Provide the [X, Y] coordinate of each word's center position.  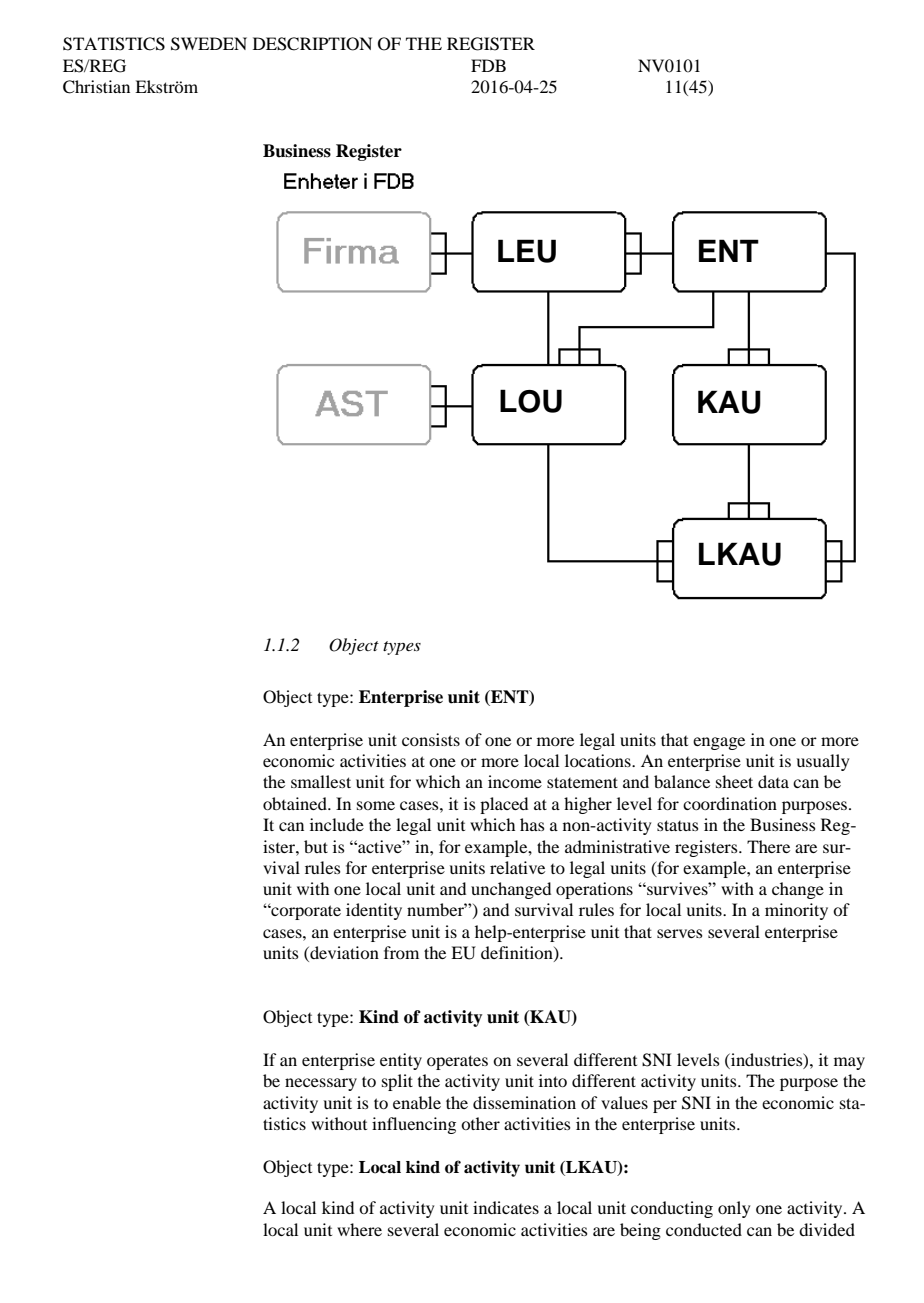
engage [719, 743]
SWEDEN [209, 44]
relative [517, 867]
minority [796, 911]
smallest [321, 781]
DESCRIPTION [312, 44]
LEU [527, 251]
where [359, 1229]
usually [823, 762]
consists [431, 739]
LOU [531, 401]
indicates [506, 1207]
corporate [305, 912]
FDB [488, 65]
